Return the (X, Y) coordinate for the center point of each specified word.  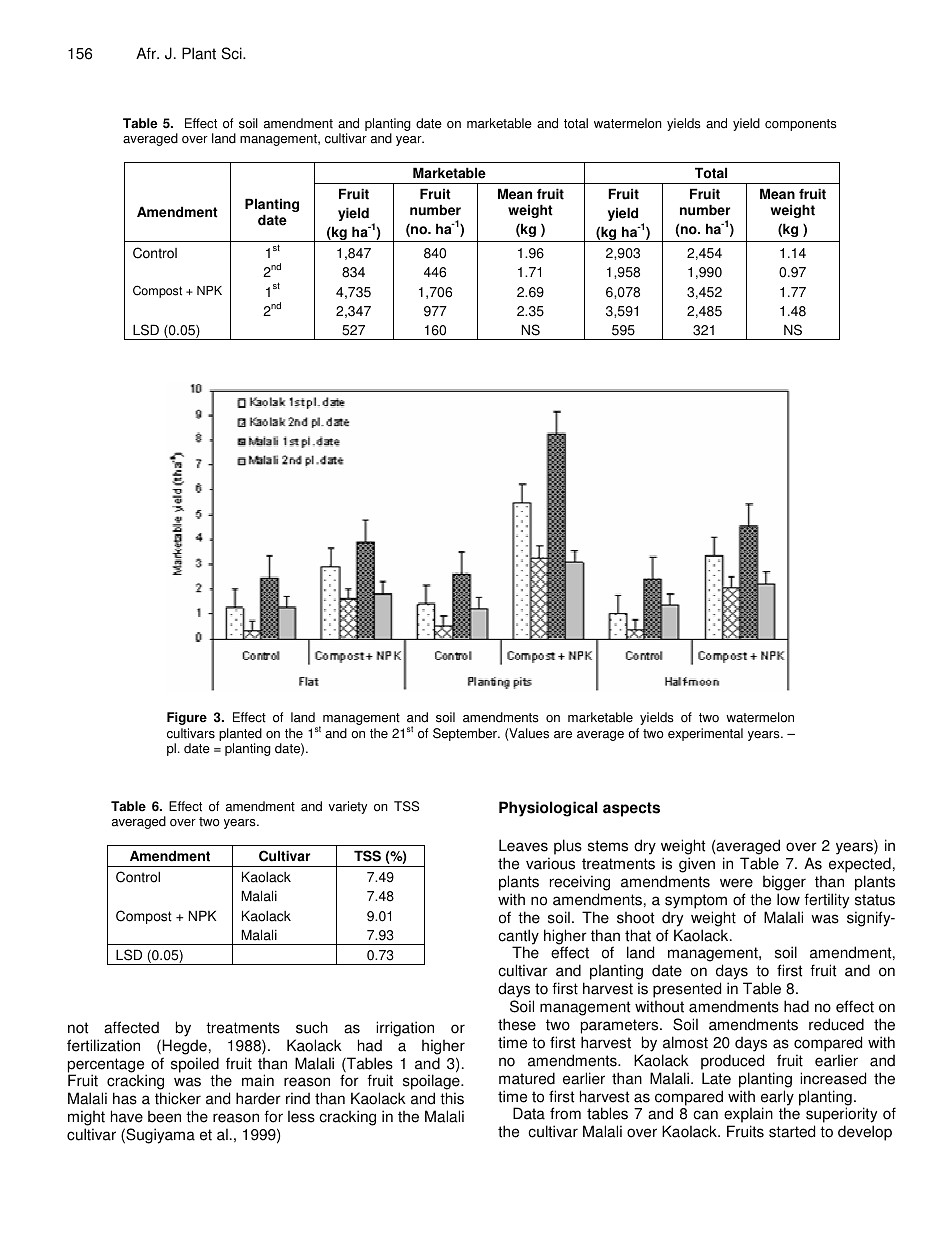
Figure (187, 718)
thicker (178, 1098)
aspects (631, 809)
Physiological (548, 809)
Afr (147, 53)
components (801, 125)
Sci (233, 53)
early (777, 1099)
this (452, 1098)
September (466, 734)
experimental (705, 734)
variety (347, 807)
